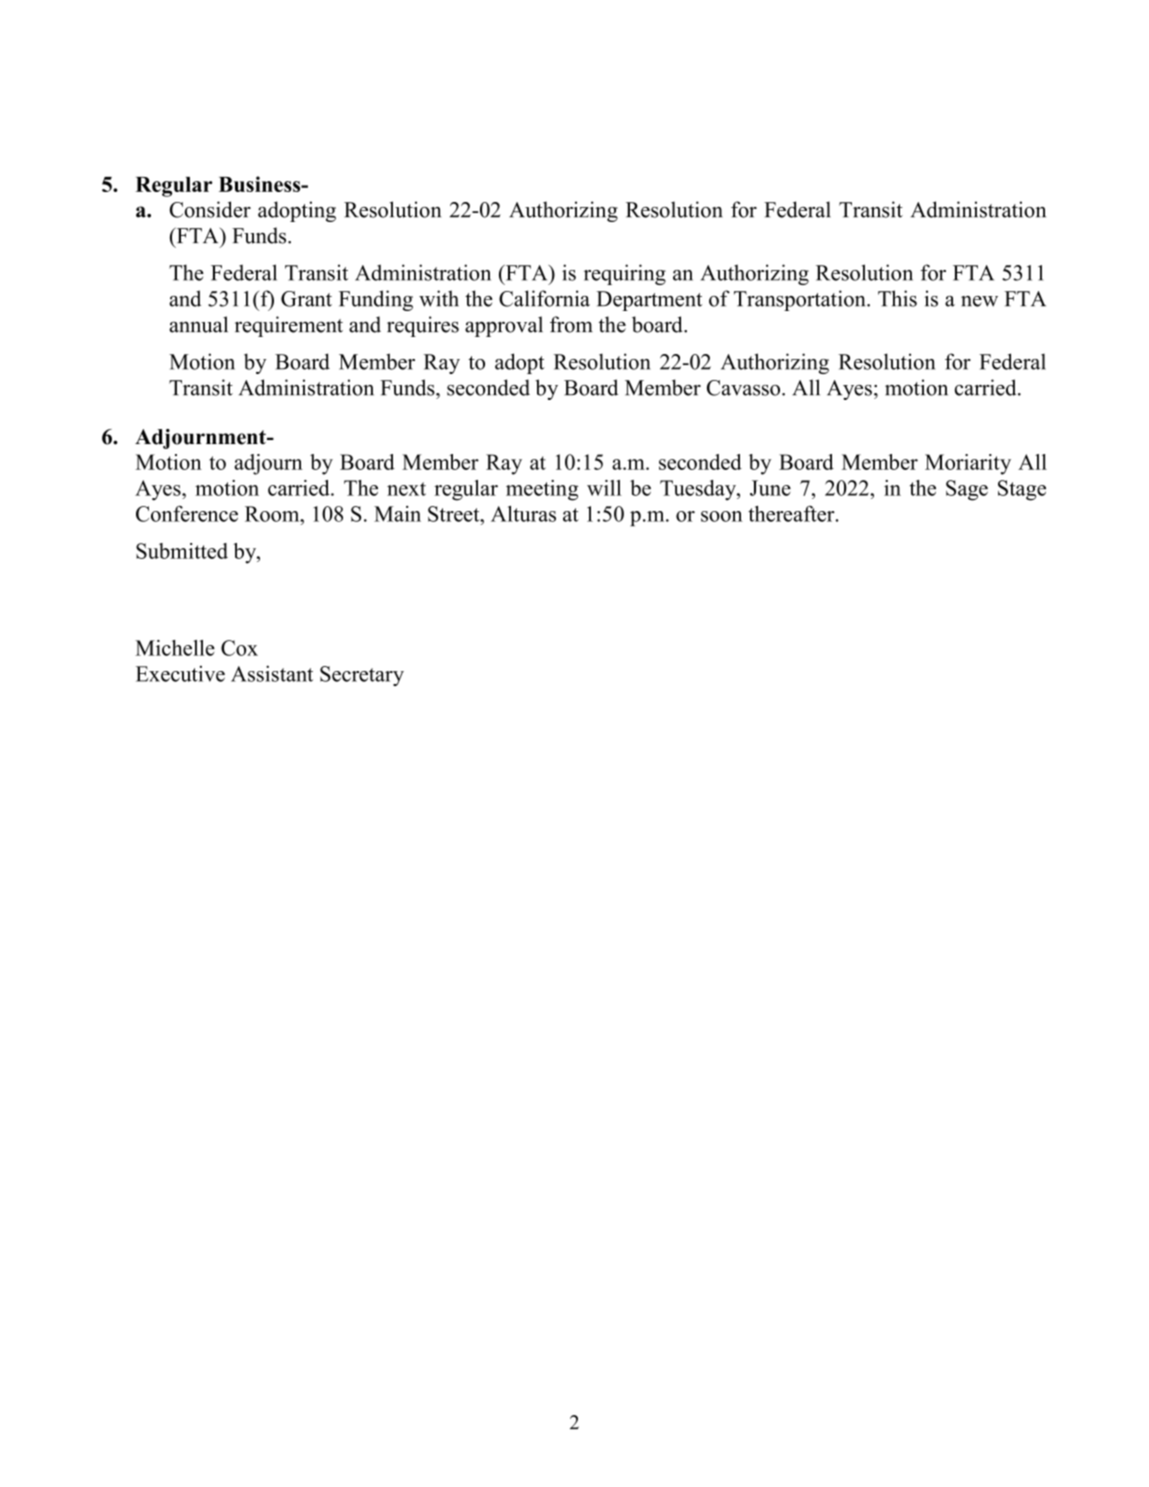 This document has height=1487, width=1149. What do you see at coordinates (523, 514) in the document?
I see `Alturas` at bounding box center [523, 514].
